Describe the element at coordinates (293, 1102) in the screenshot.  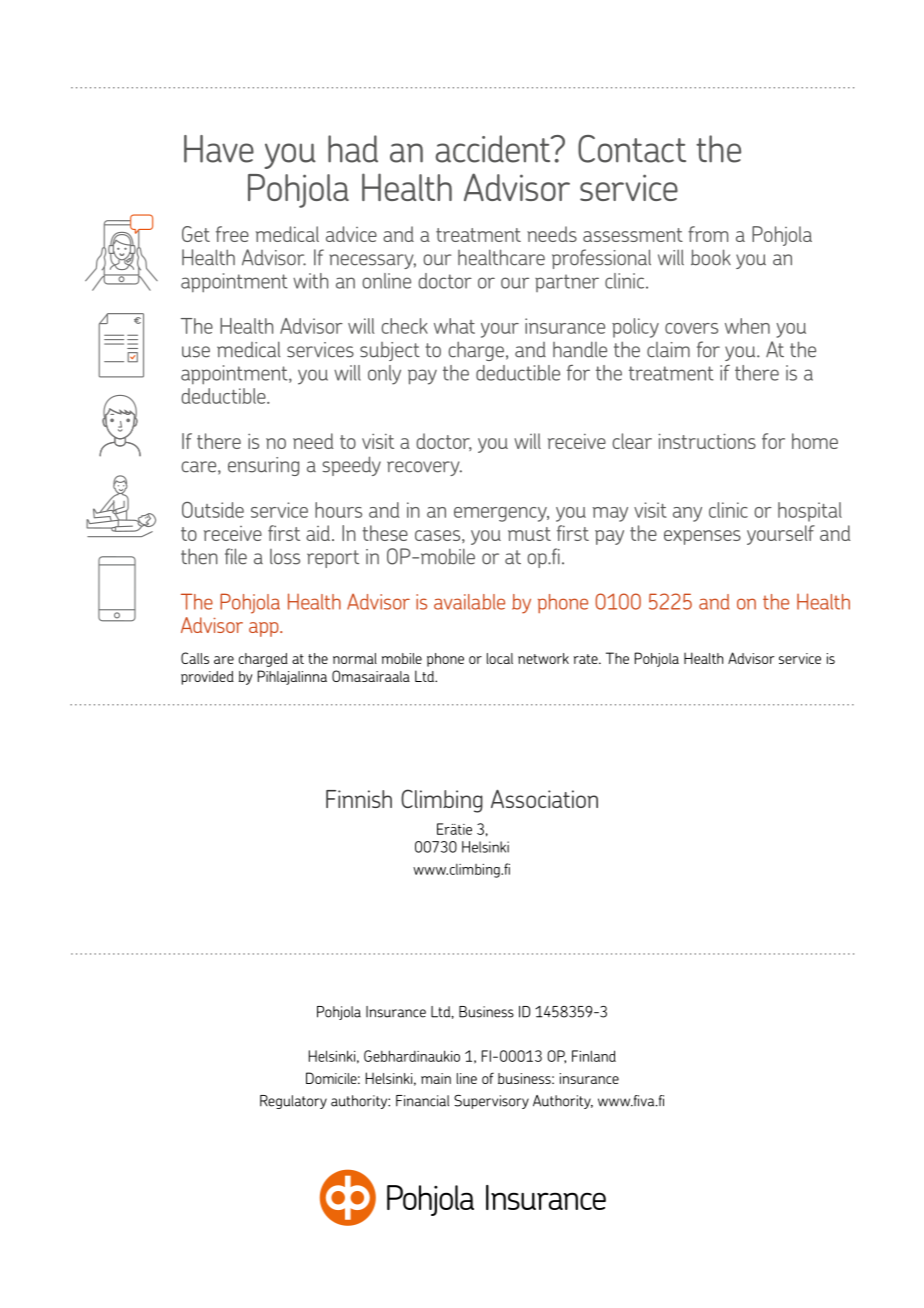
I see `Regulatory` at that location.
